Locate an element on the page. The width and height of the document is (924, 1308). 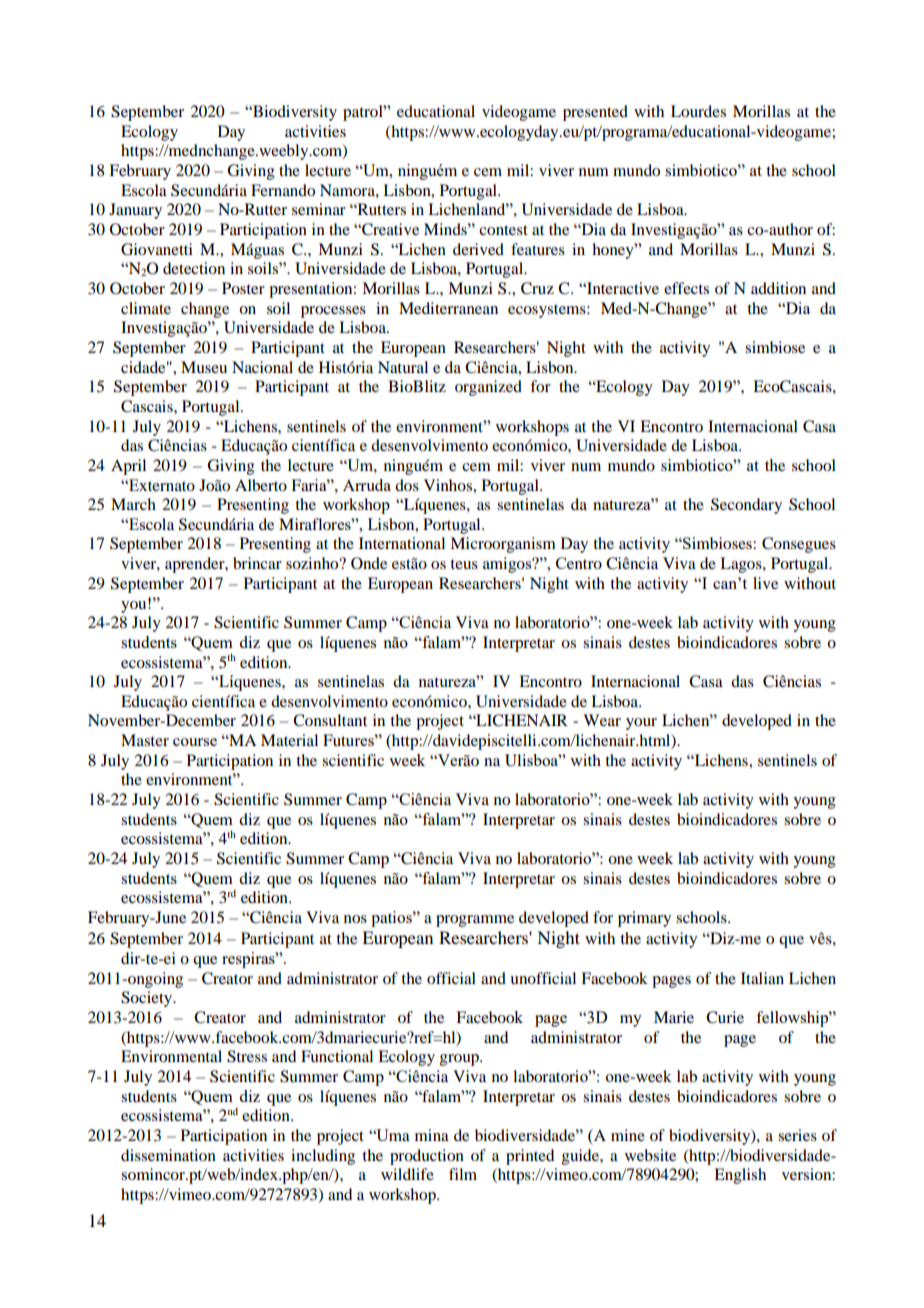
Fernando is located at coordinates (283, 190).
